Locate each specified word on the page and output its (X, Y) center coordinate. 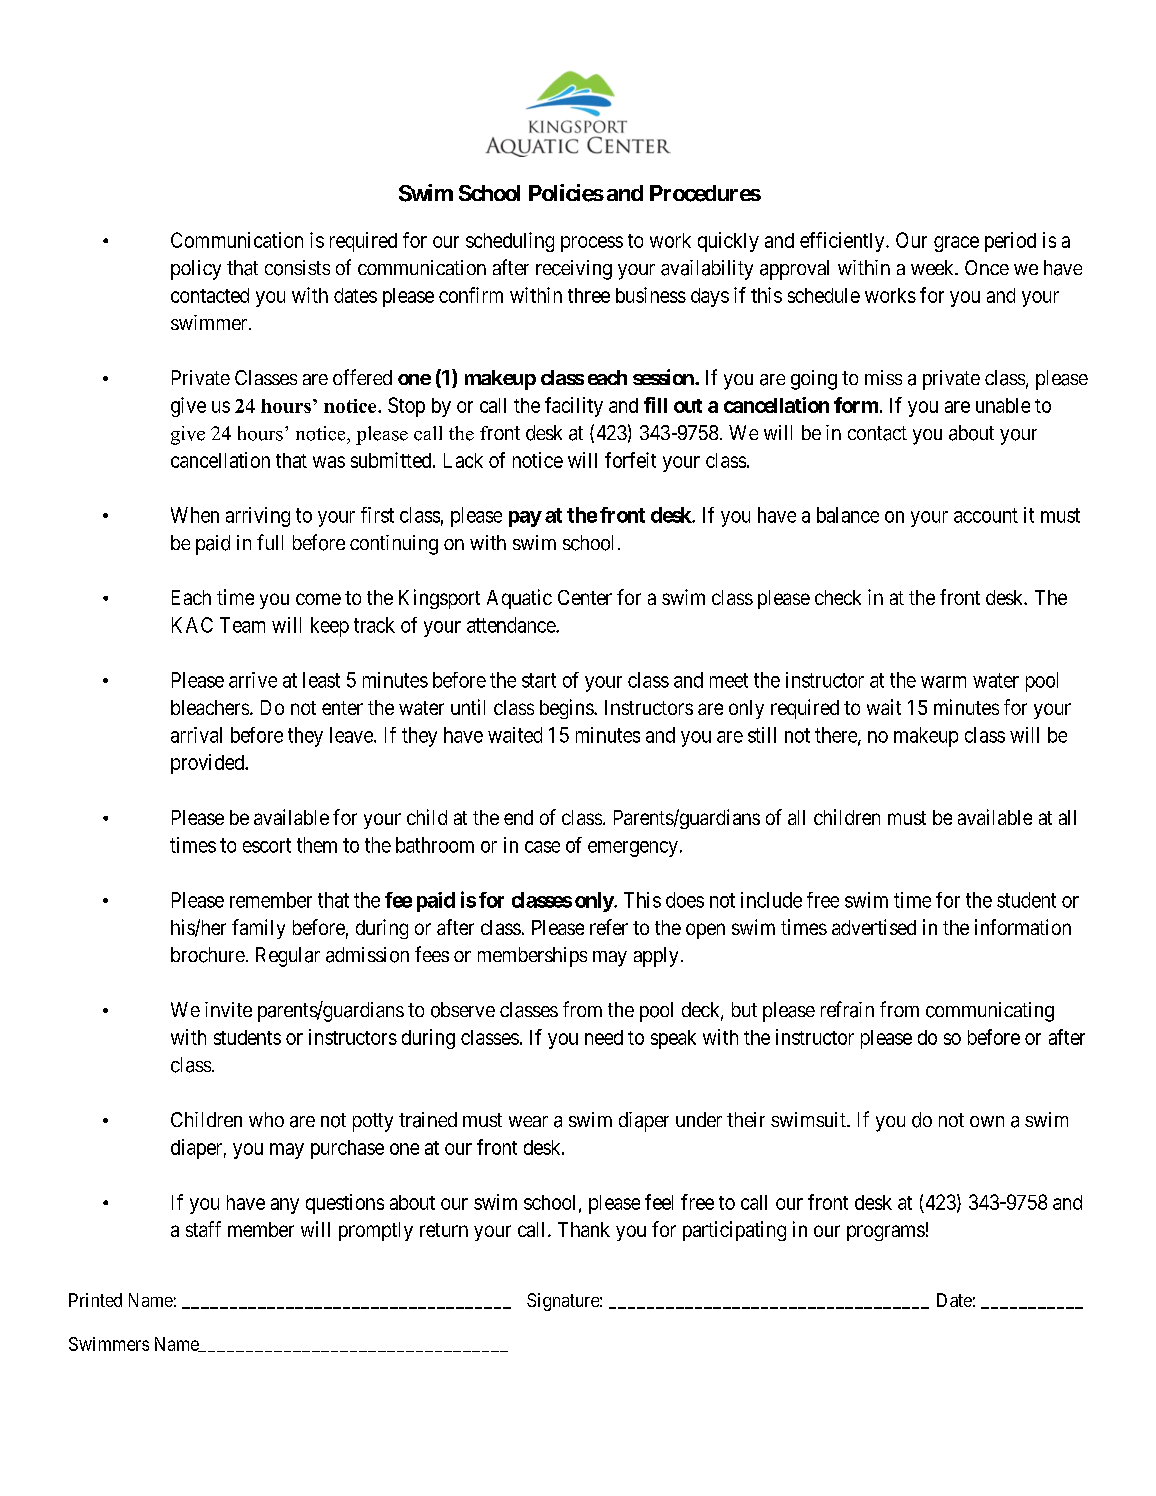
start (539, 680)
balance (848, 515)
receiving (574, 270)
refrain (847, 1009)
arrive (253, 680)
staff (203, 1229)
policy (196, 270)
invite (228, 1009)
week (933, 267)
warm (943, 682)
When (195, 515)
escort (267, 845)
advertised (874, 927)
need (604, 1037)
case (542, 847)
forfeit (630, 460)
